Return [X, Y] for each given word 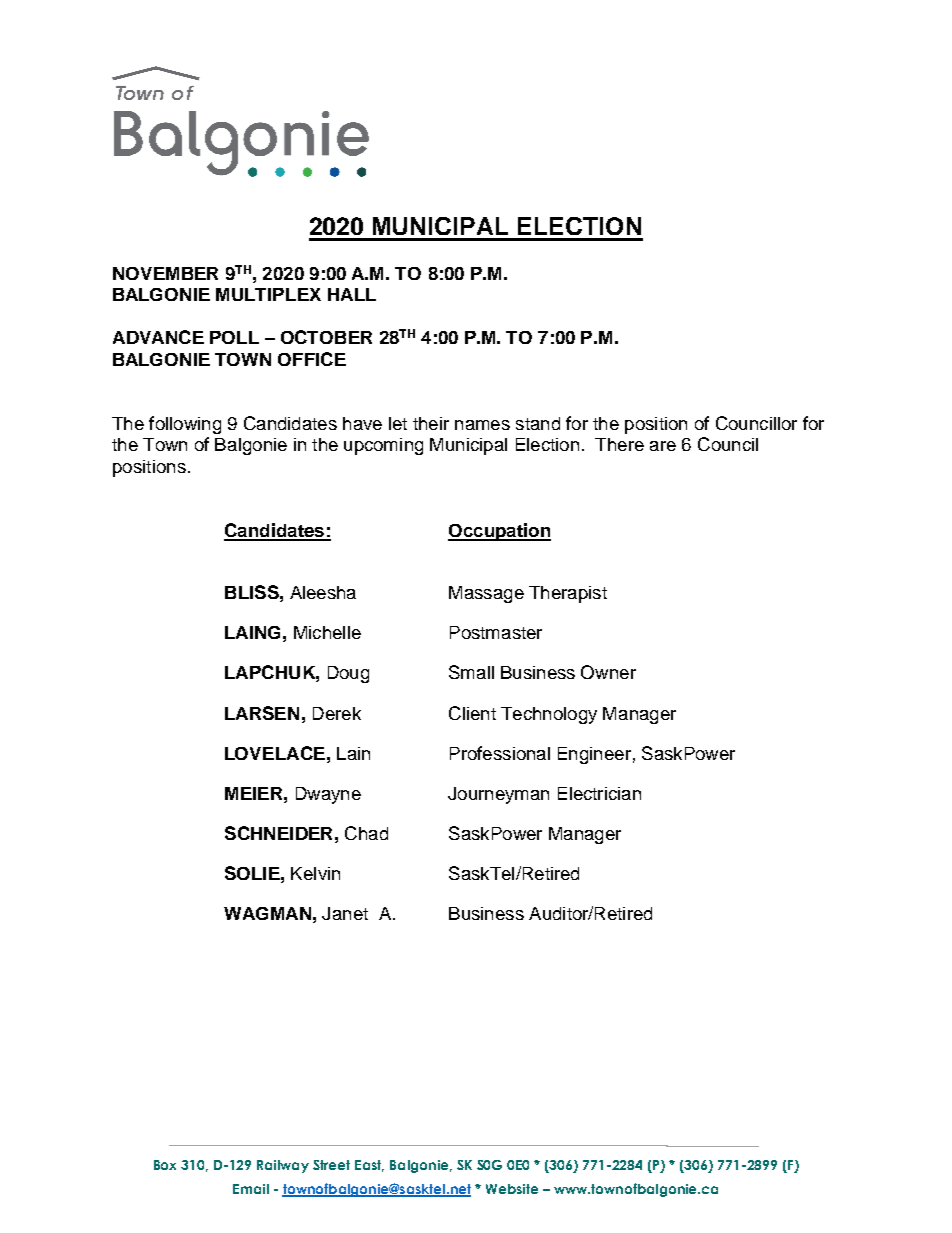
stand [538, 423]
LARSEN [262, 713]
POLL [234, 337]
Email [251, 1189]
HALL [352, 294]
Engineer [594, 755]
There [619, 444]
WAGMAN [267, 913]
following [185, 425]
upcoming [383, 446]
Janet [345, 913]
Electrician [599, 793]
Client [472, 713]
